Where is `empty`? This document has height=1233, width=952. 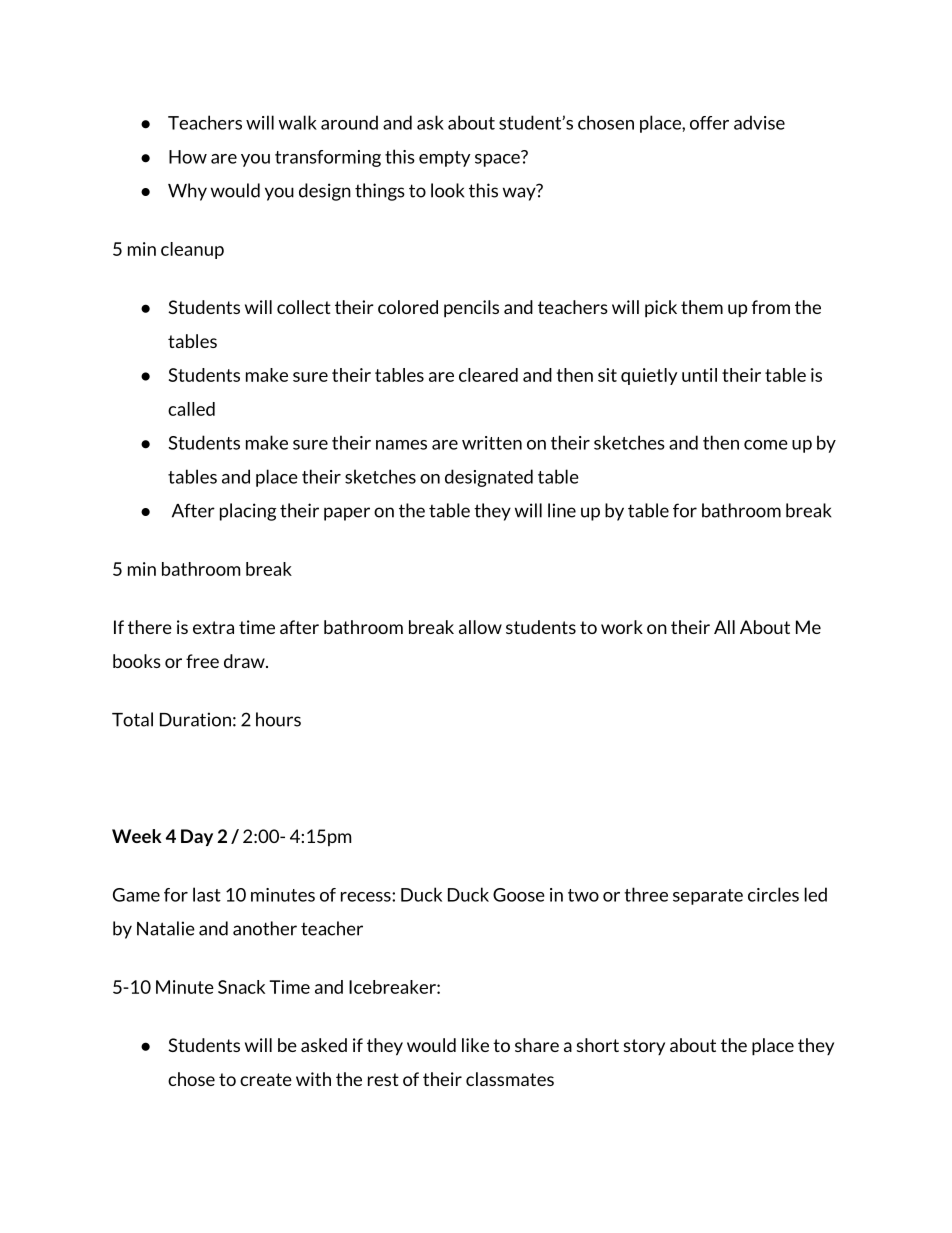 empty is located at coordinates (445, 159).
